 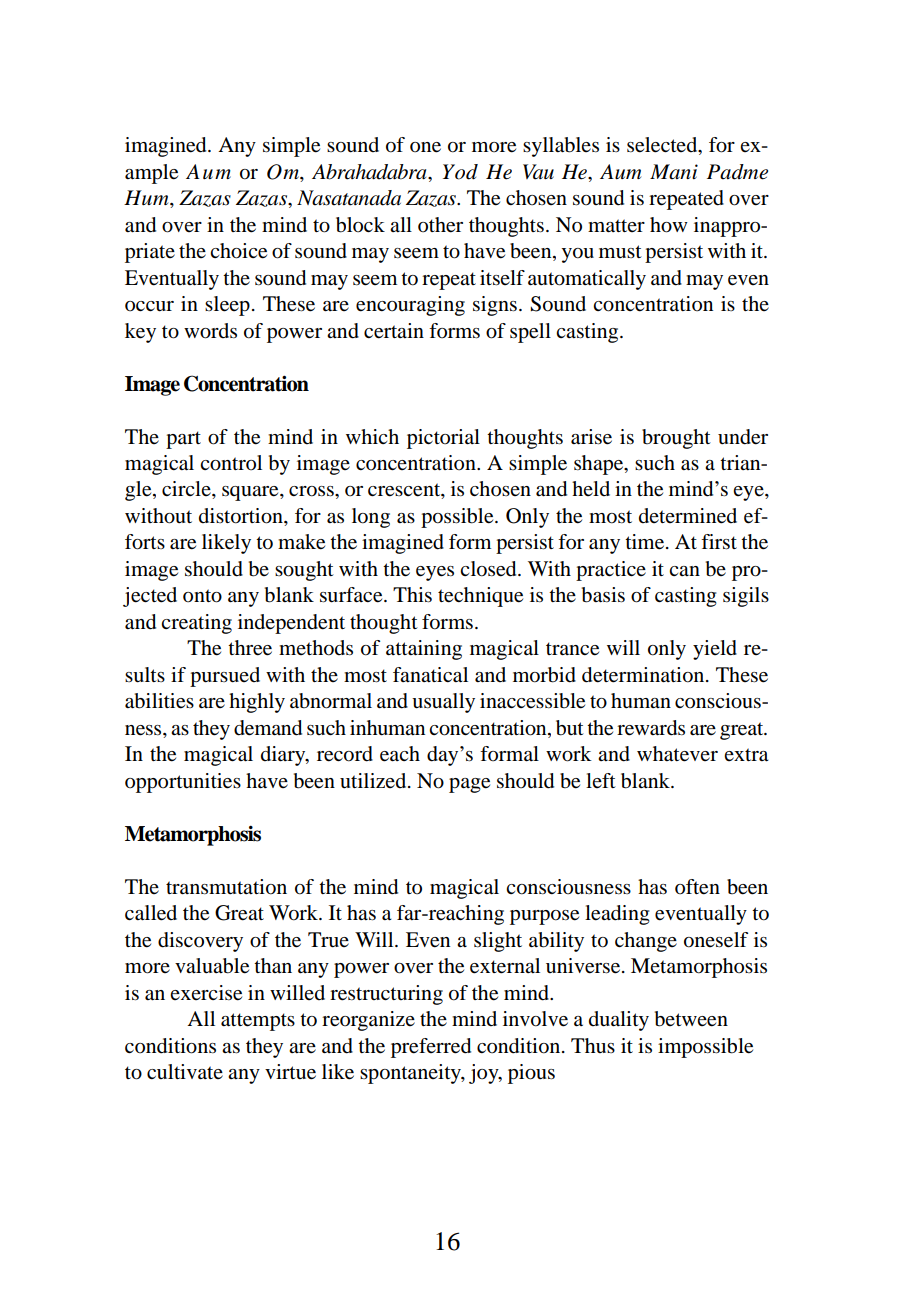 I want to click on between, so click(x=691, y=1019).
